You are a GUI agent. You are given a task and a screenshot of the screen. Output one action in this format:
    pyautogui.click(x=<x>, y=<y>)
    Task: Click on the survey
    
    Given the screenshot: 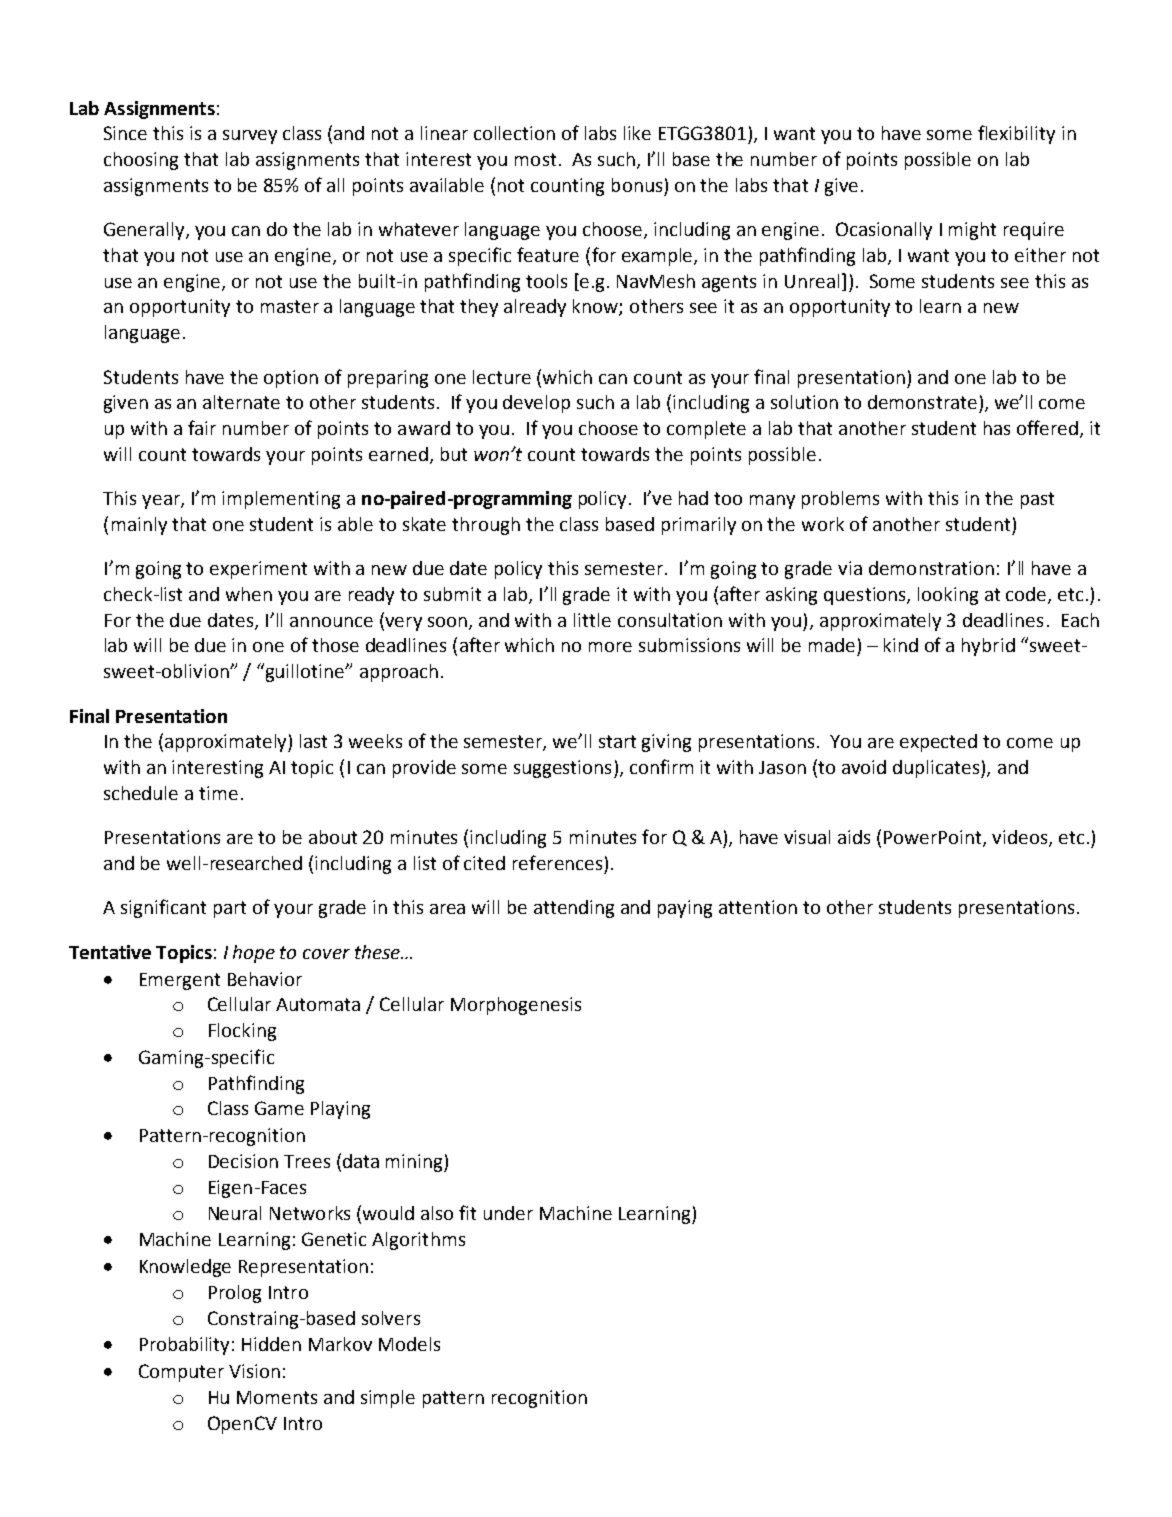 What is the action you would take?
    pyautogui.click(x=250, y=137)
